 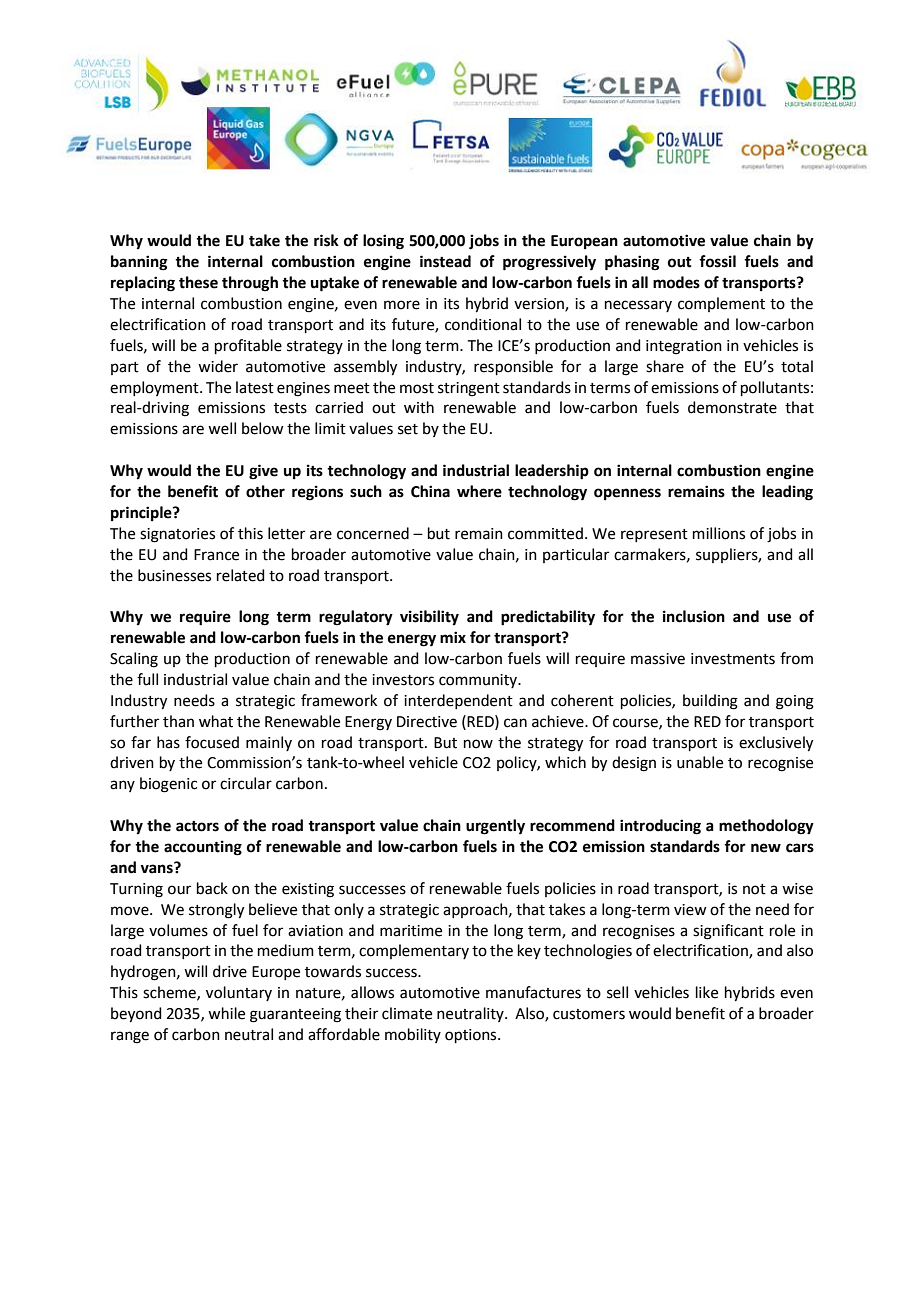 What do you see at coordinates (732, 407) in the document?
I see `demonstrate` at bounding box center [732, 407].
